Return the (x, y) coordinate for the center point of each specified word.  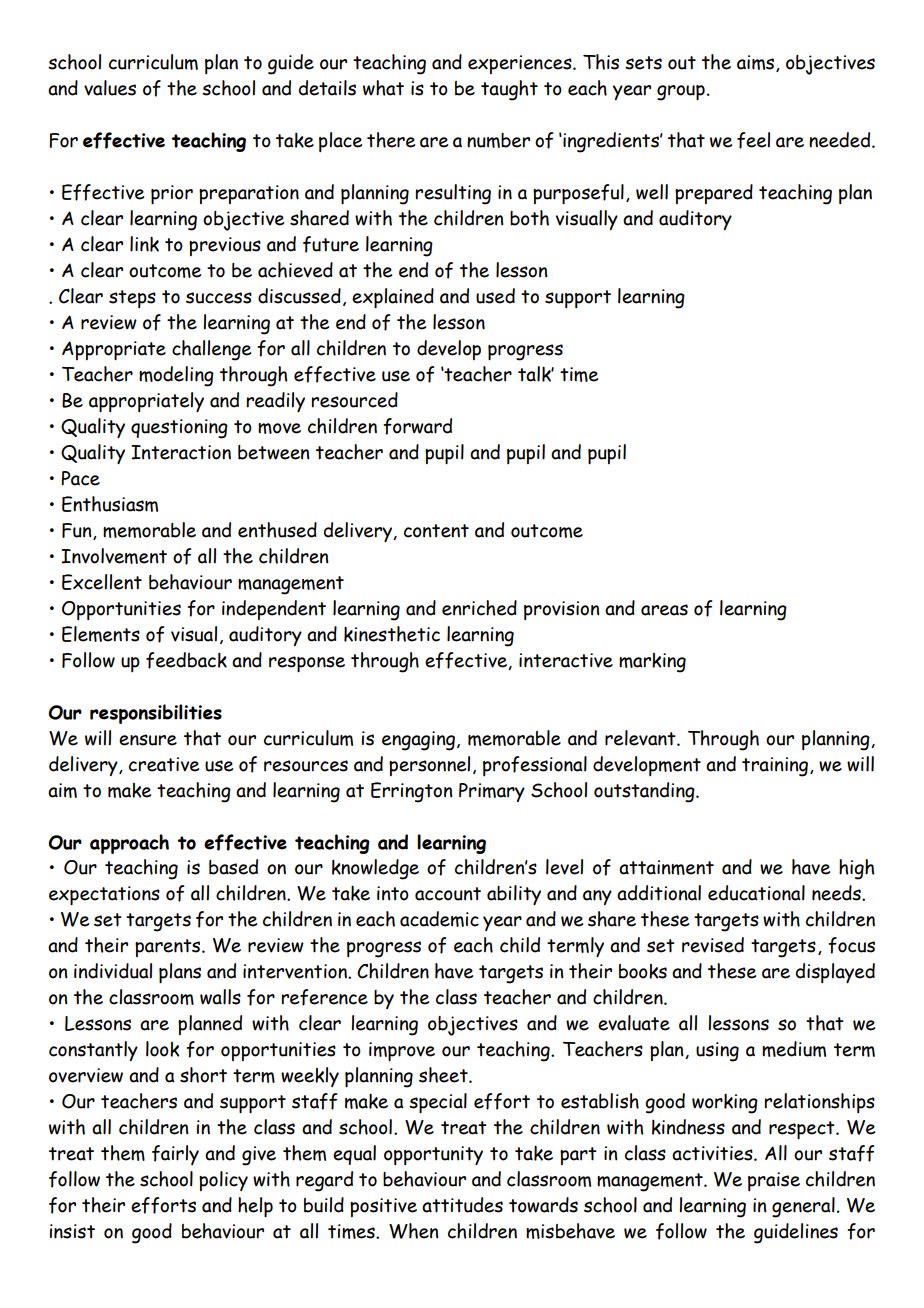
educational (756, 893)
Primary (492, 792)
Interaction (181, 452)
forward (417, 426)
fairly (175, 1155)
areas (664, 610)
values (110, 88)
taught (509, 90)
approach (129, 844)
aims (757, 63)
